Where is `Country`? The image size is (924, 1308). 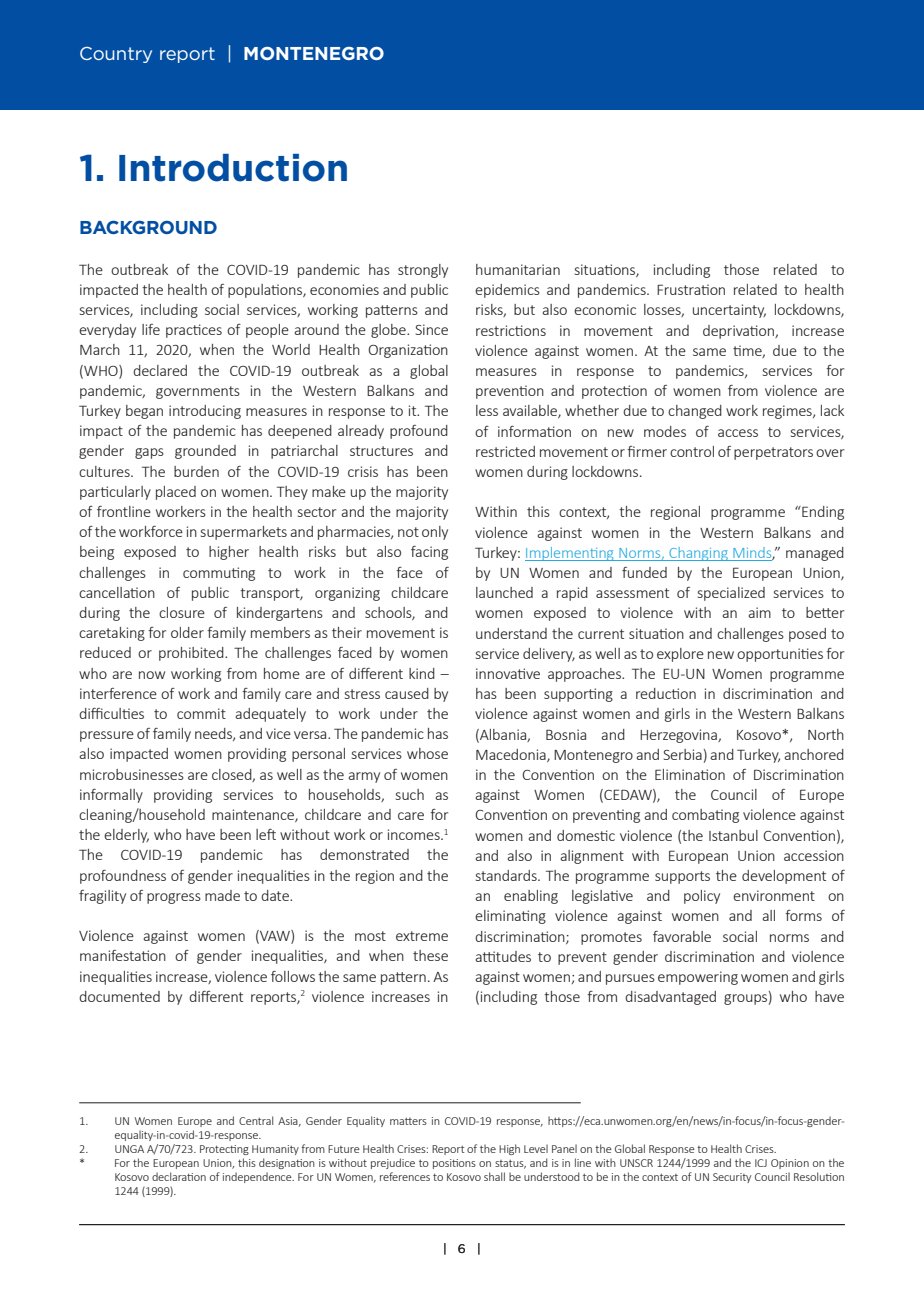
Country is located at coordinates (116, 55).
